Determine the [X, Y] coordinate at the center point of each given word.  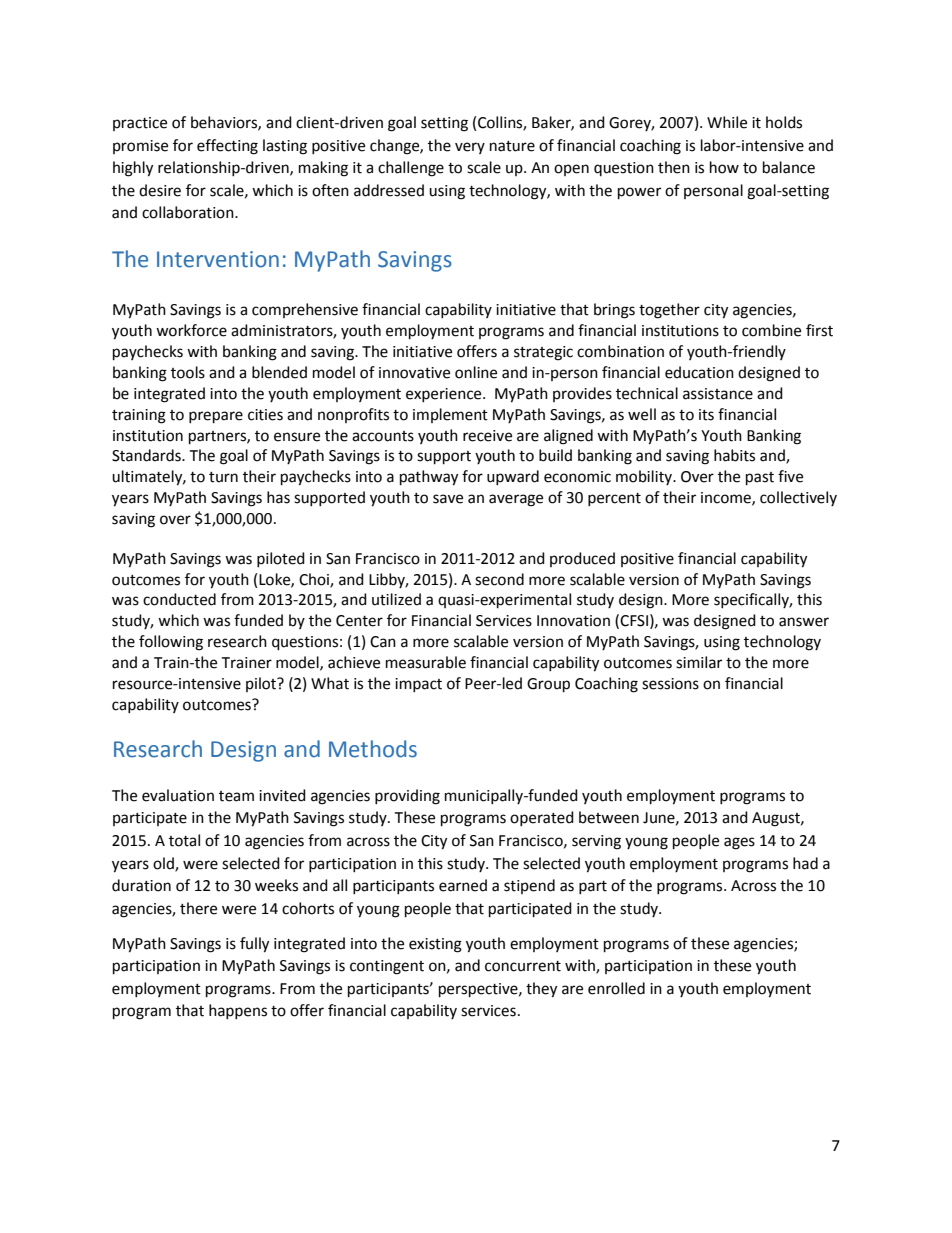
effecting [227, 147]
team [236, 796]
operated [542, 818]
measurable [426, 662]
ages [739, 843]
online [476, 372]
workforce [191, 330]
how [724, 167]
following [171, 643]
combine [771, 330]
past [760, 479]
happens [238, 1011]
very [470, 148]
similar [699, 662]
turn [223, 477]
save [448, 499]
